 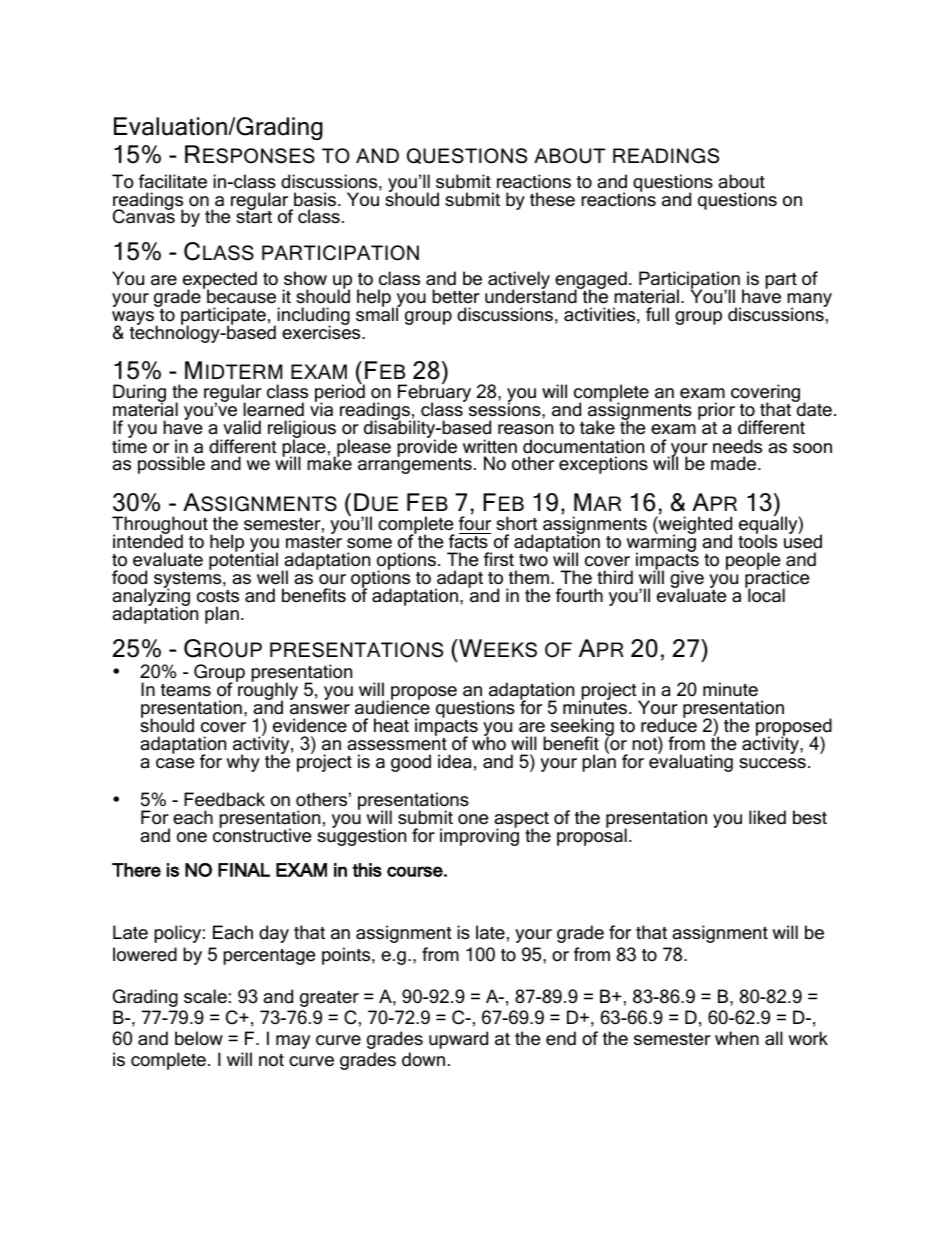 I want to click on prior, so click(x=716, y=412).
